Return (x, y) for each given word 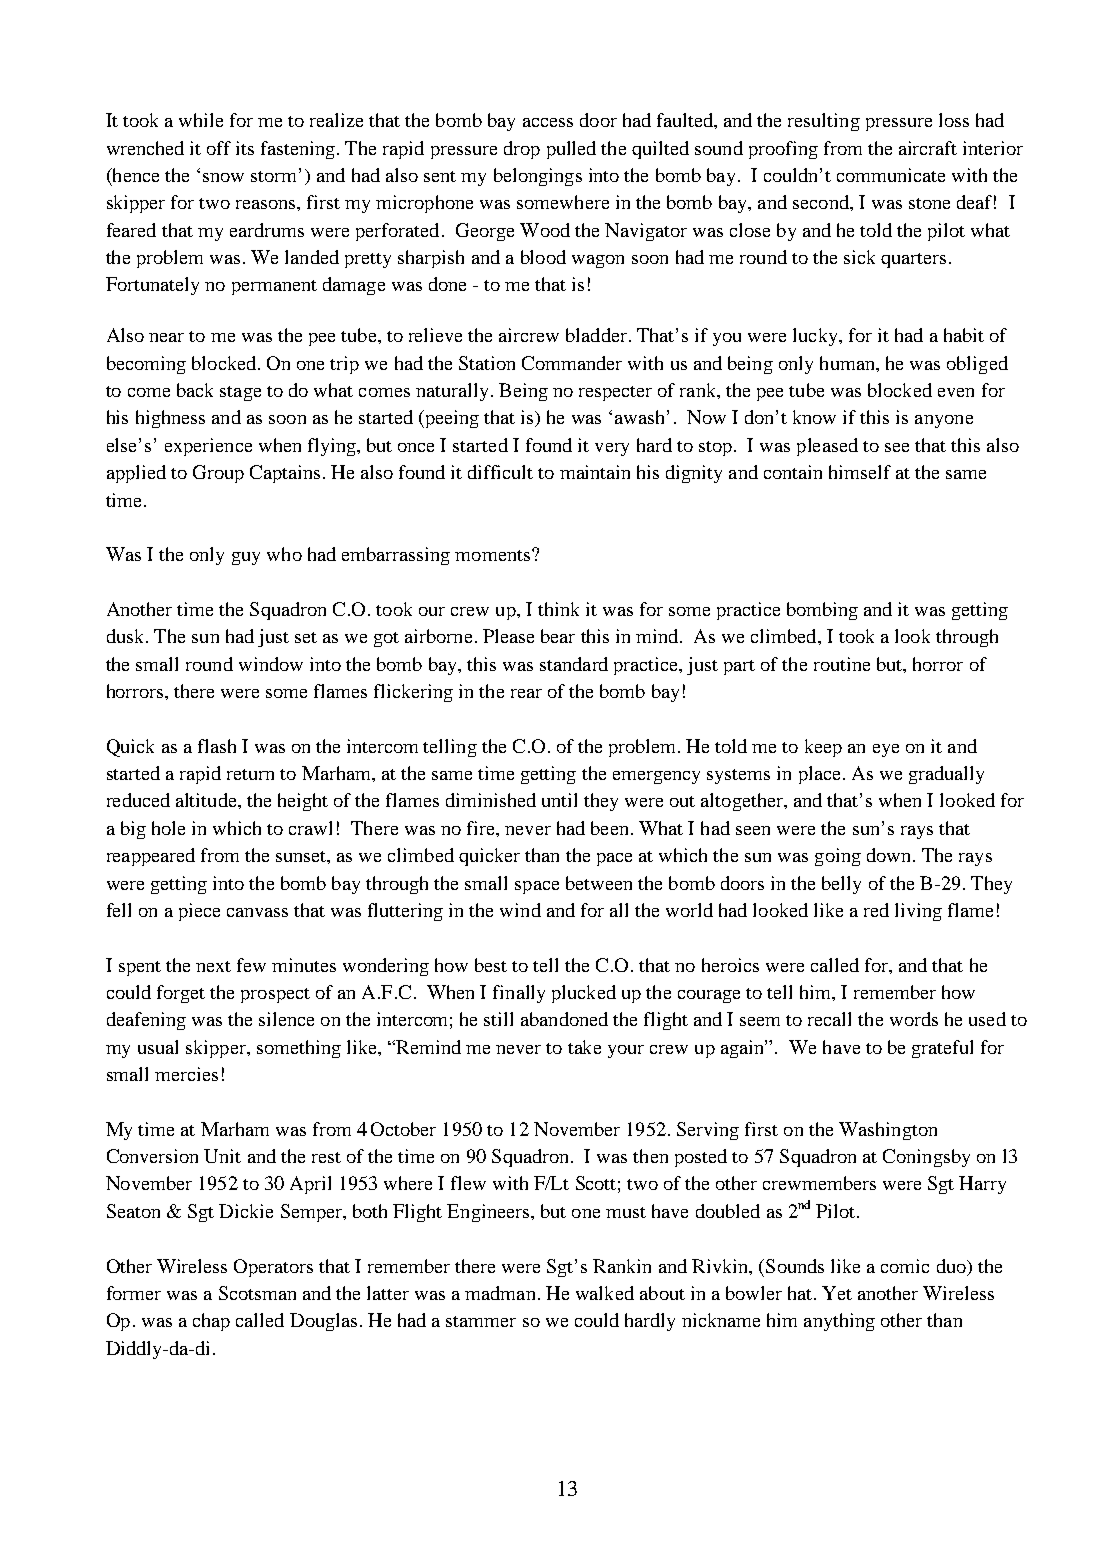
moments (492, 555)
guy (246, 558)
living (918, 912)
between (599, 883)
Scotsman (257, 1293)
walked (605, 1293)
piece (199, 912)
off (219, 148)
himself (860, 472)
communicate (891, 175)
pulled (571, 150)
